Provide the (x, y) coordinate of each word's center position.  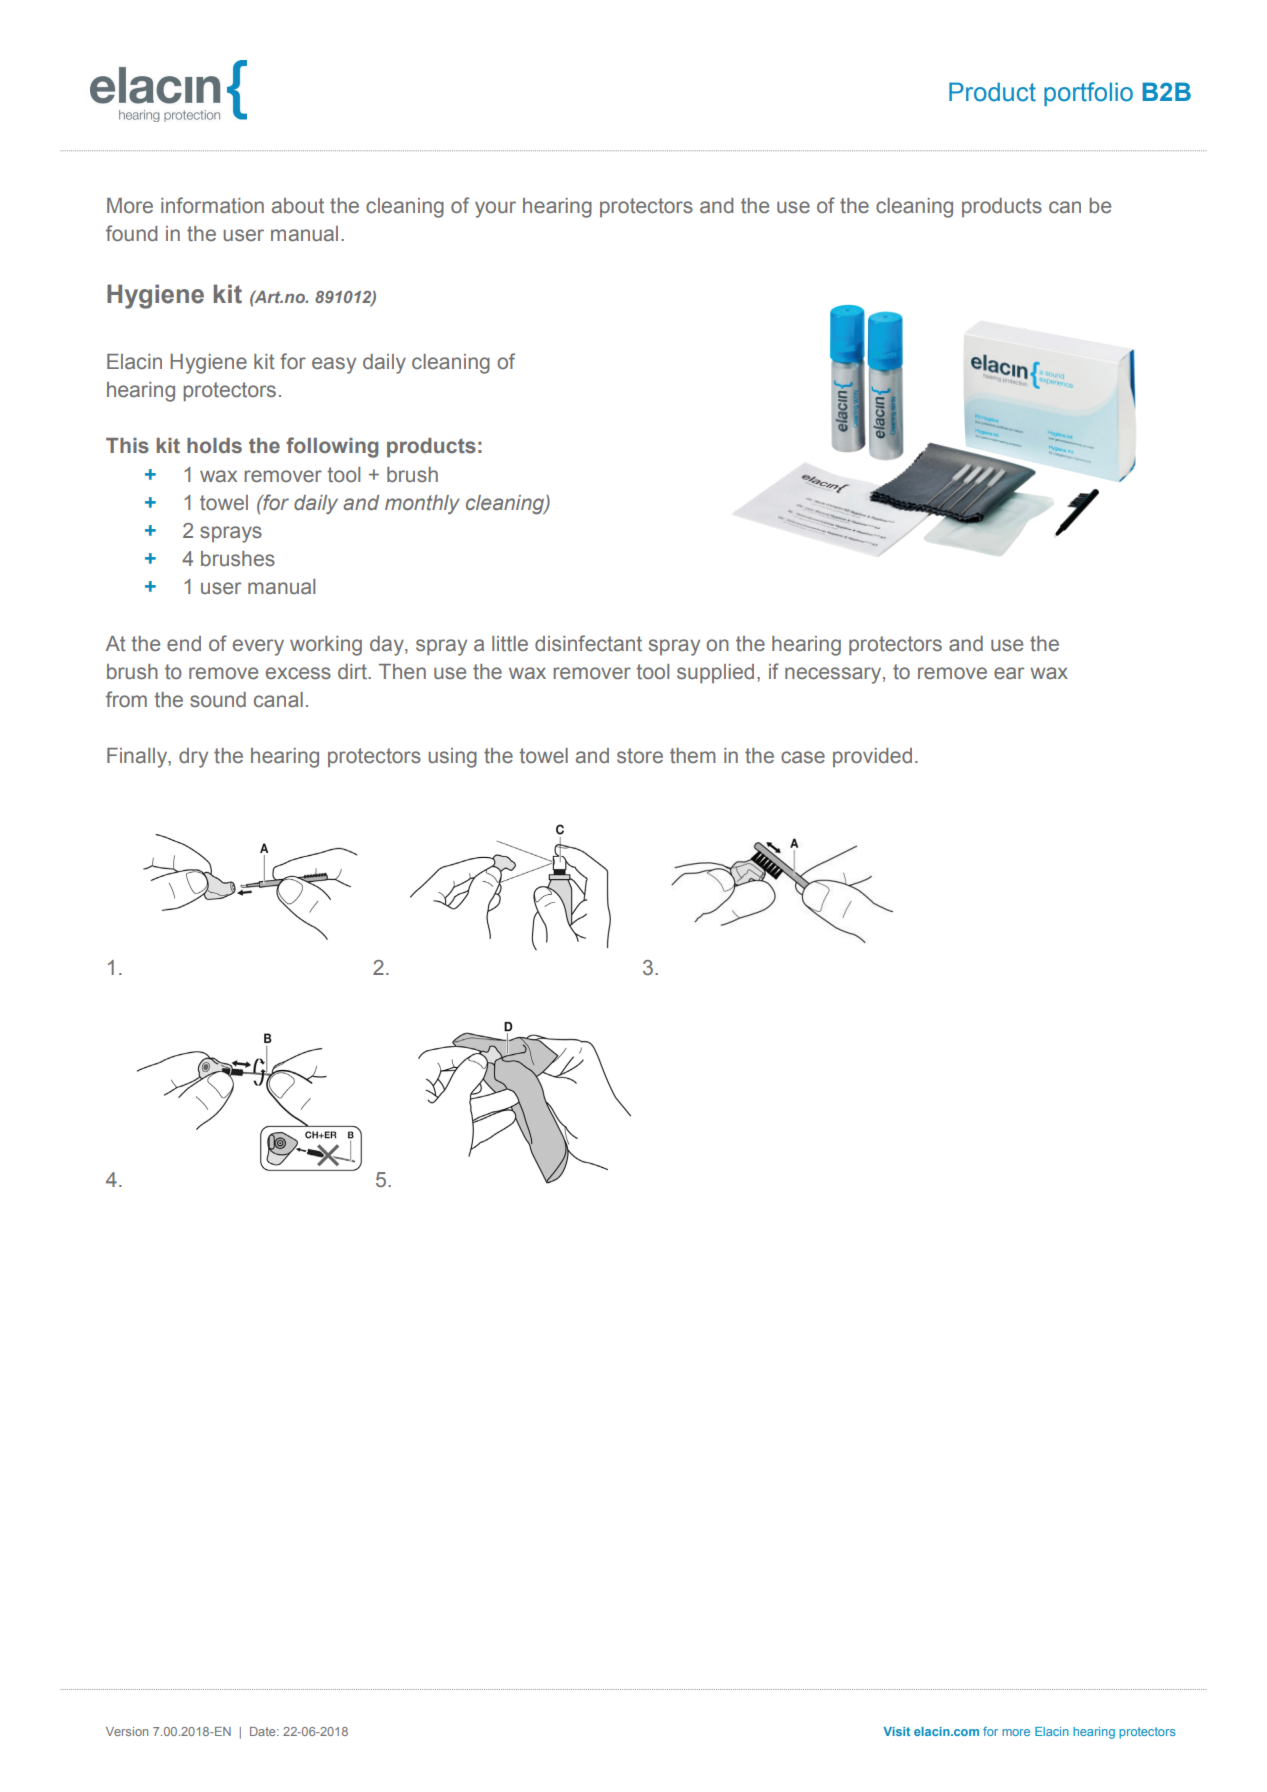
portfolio (1088, 94)
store (640, 756)
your (495, 209)
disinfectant (588, 643)
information (212, 205)
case (803, 757)
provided (872, 757)
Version (127, 1731)
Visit (897, 1731)
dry (193, 758)
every (258, 647)
